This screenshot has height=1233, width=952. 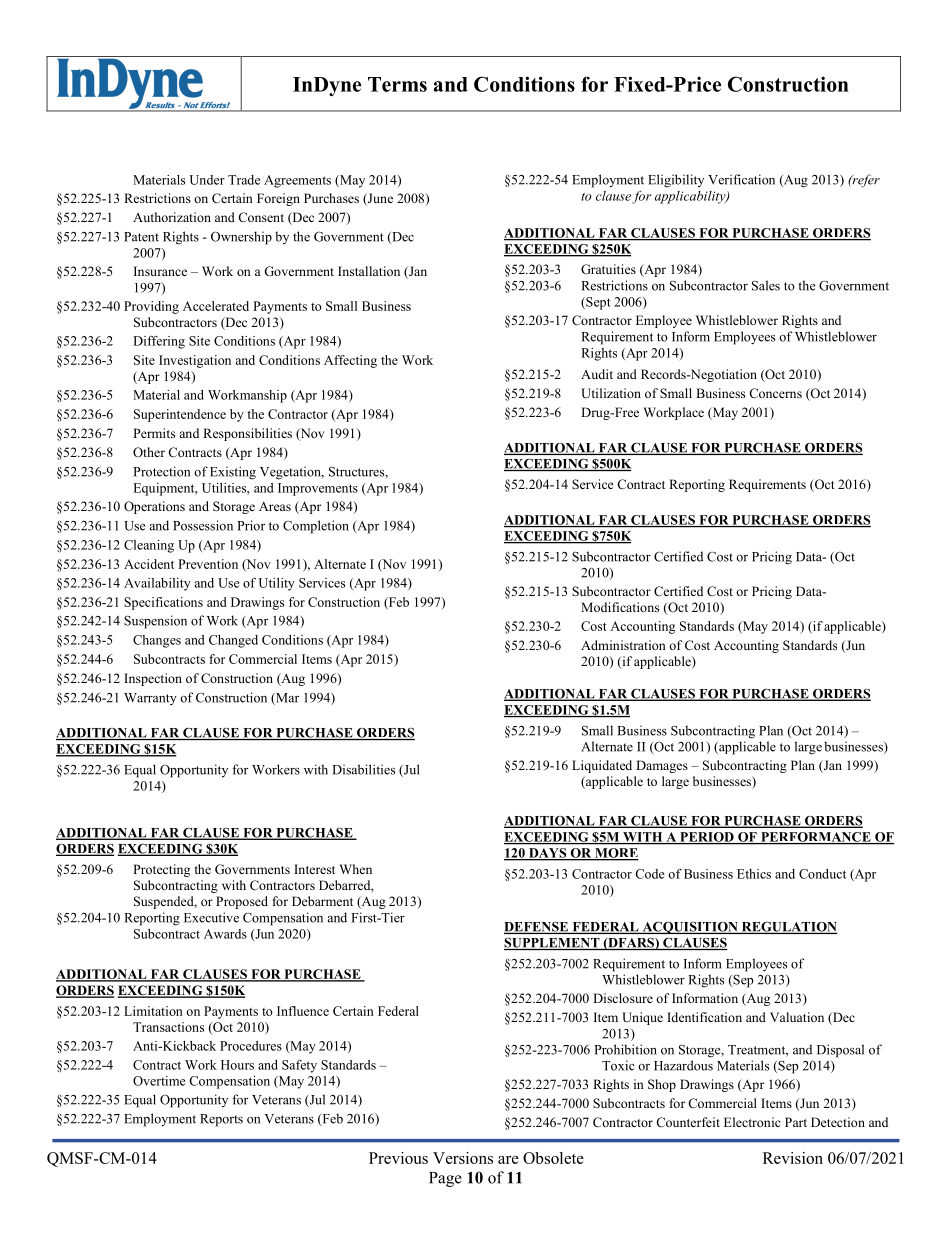 I want to click on Utilization, so click(x=611, y=393).
